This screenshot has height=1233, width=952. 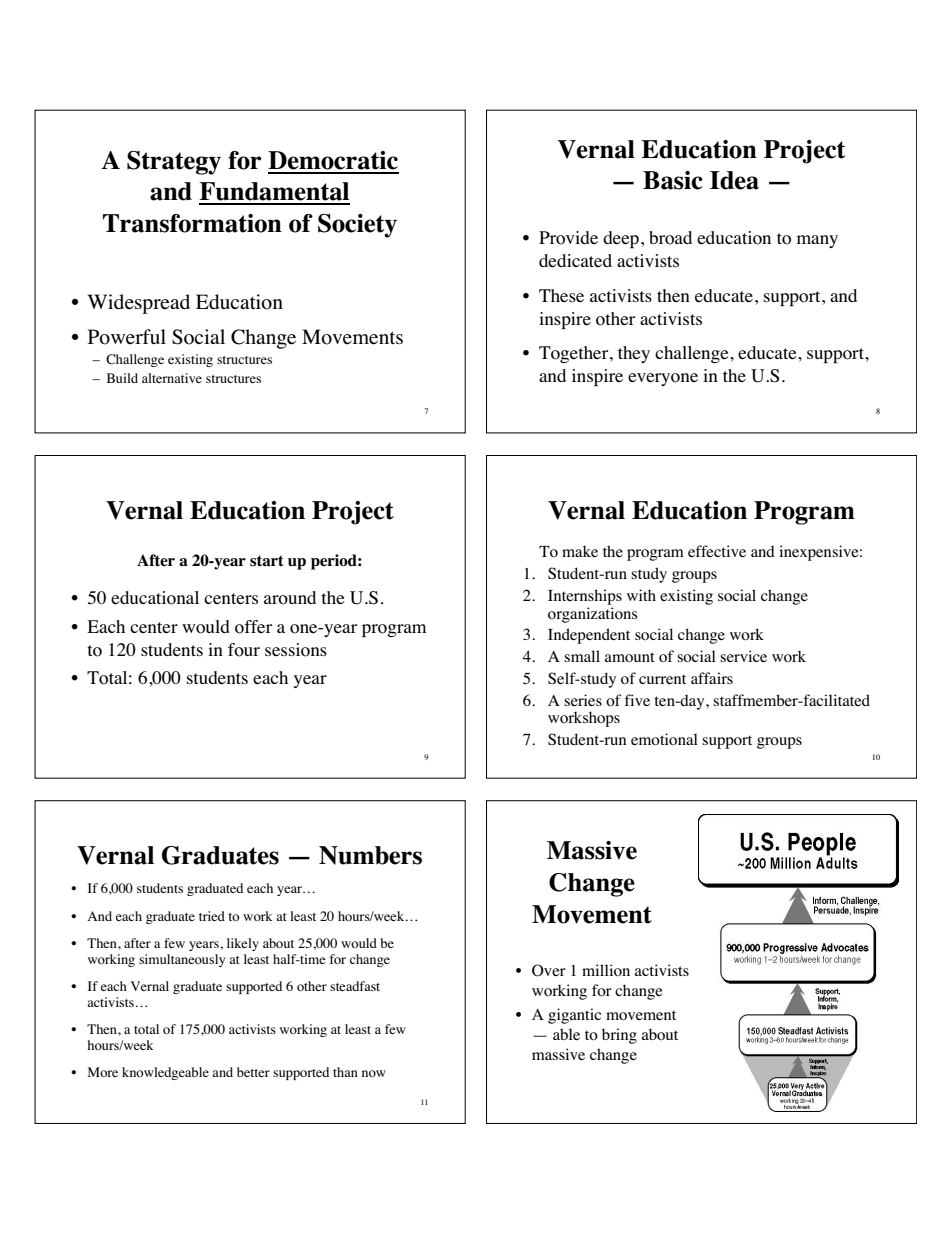 What do you see at coordinates (663, 379) in the screenshot?
I see `everyone` at bounding box center [663, 379].
